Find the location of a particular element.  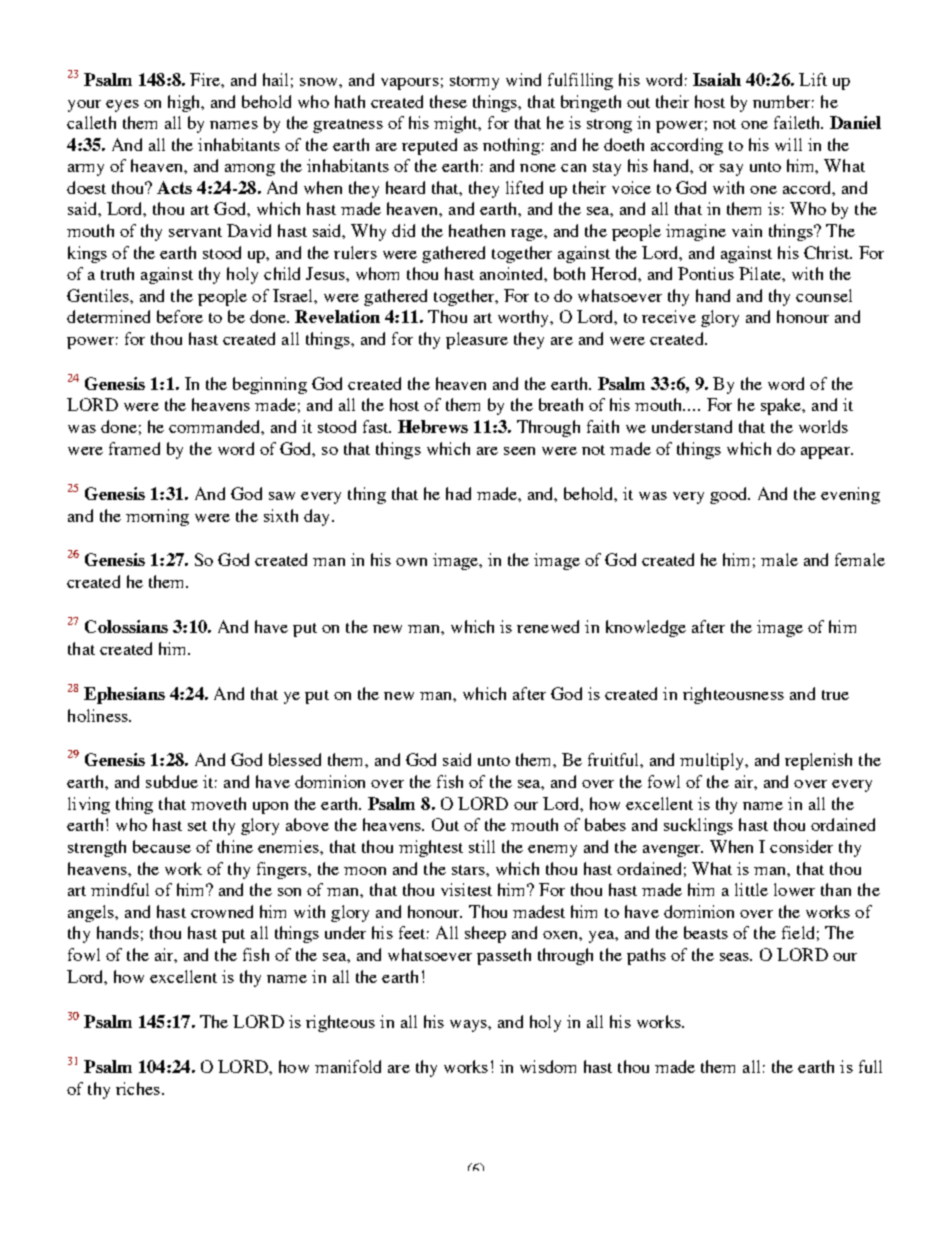

riches is located at coordinates (138, 1088).
